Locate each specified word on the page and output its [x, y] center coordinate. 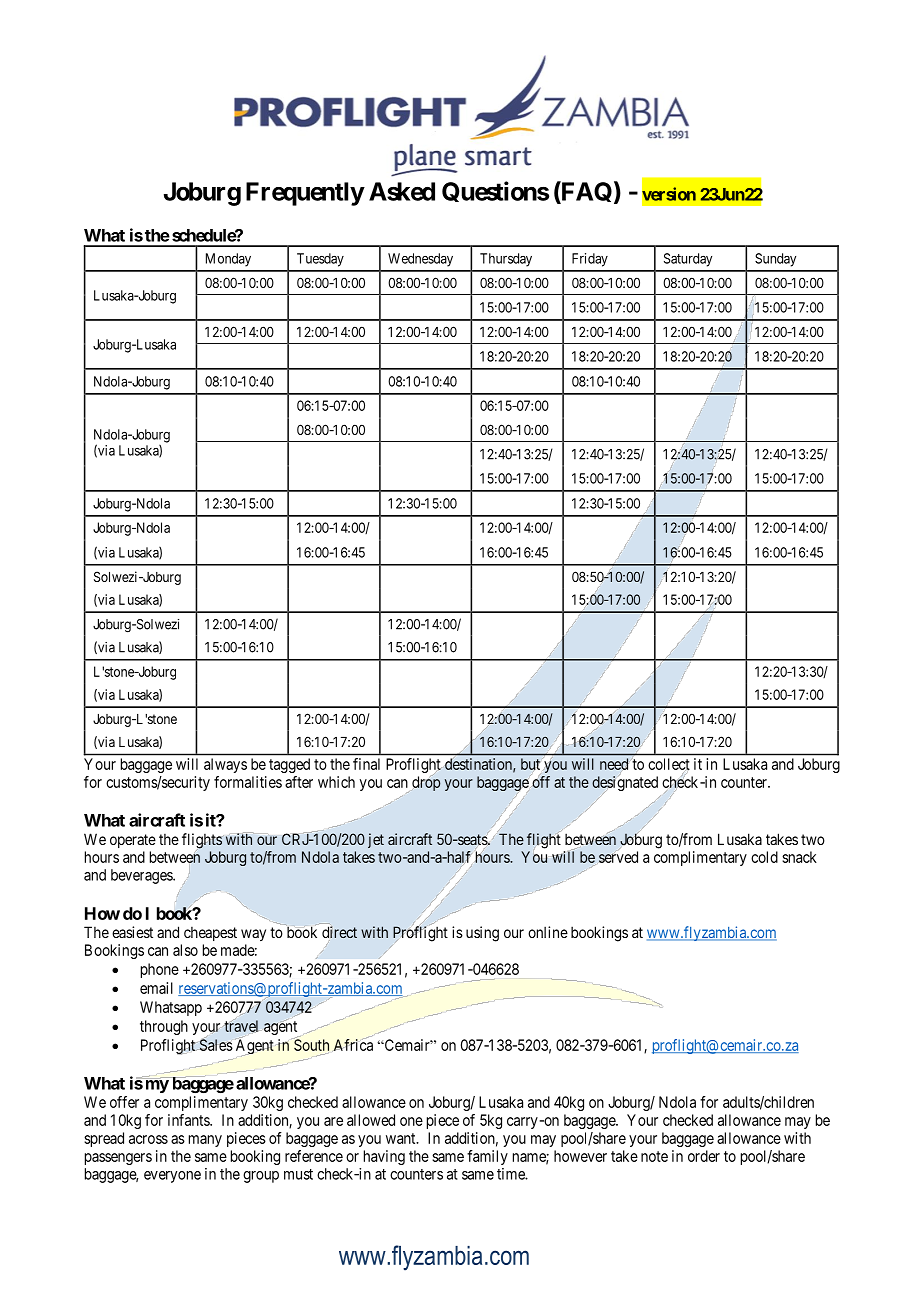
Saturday [688, 260]
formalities [248, 782]
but [530, 764]
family [487, 1157]
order [704, 1156]
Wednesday [420, 260]
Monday [228, 260]
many [205, 1141]
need [614, 764]
